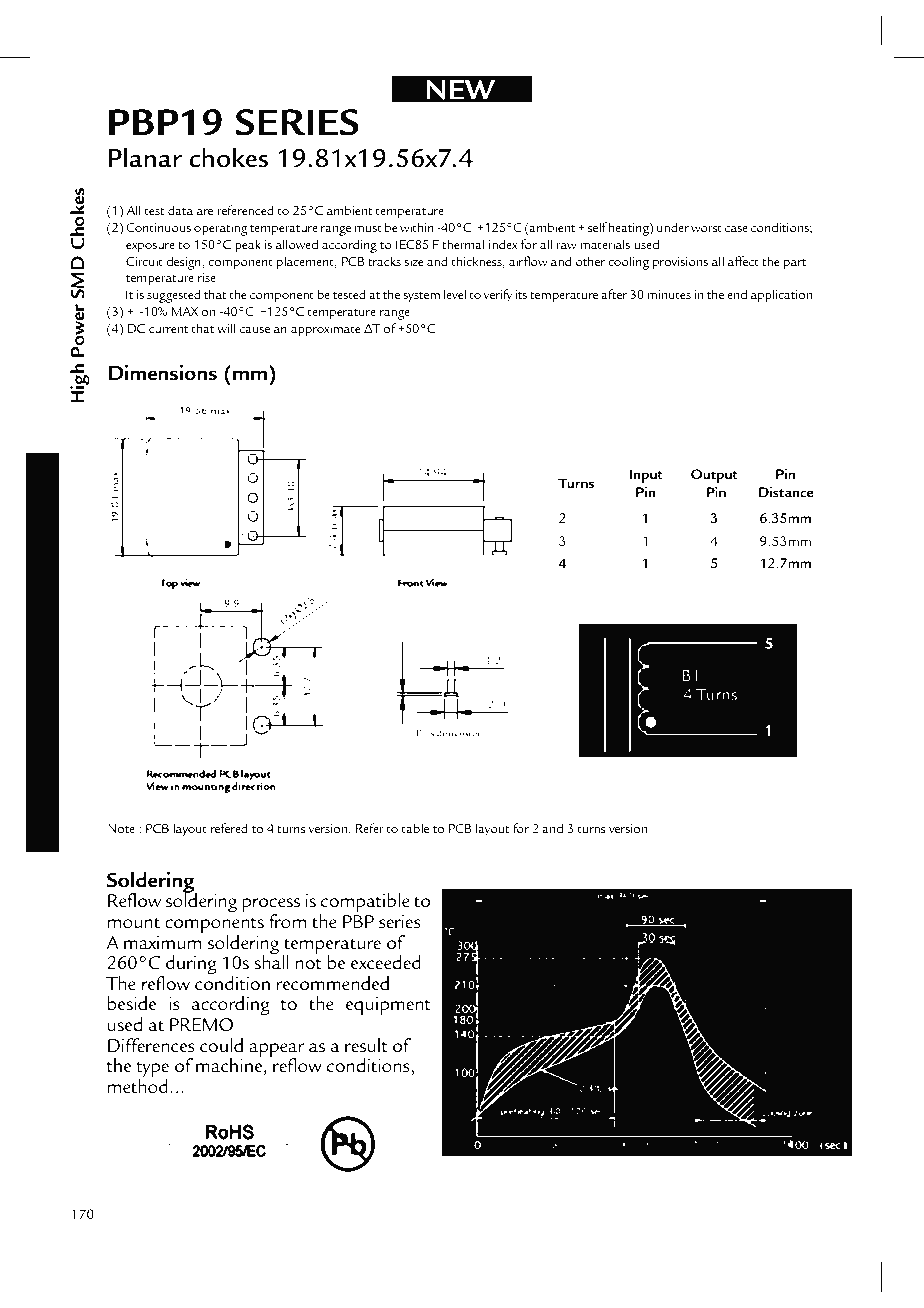 This document has width=924, height=1308. What do you see at coordinates (417, 227) in the document?
I see `within` at bounding box center [417, 227].
